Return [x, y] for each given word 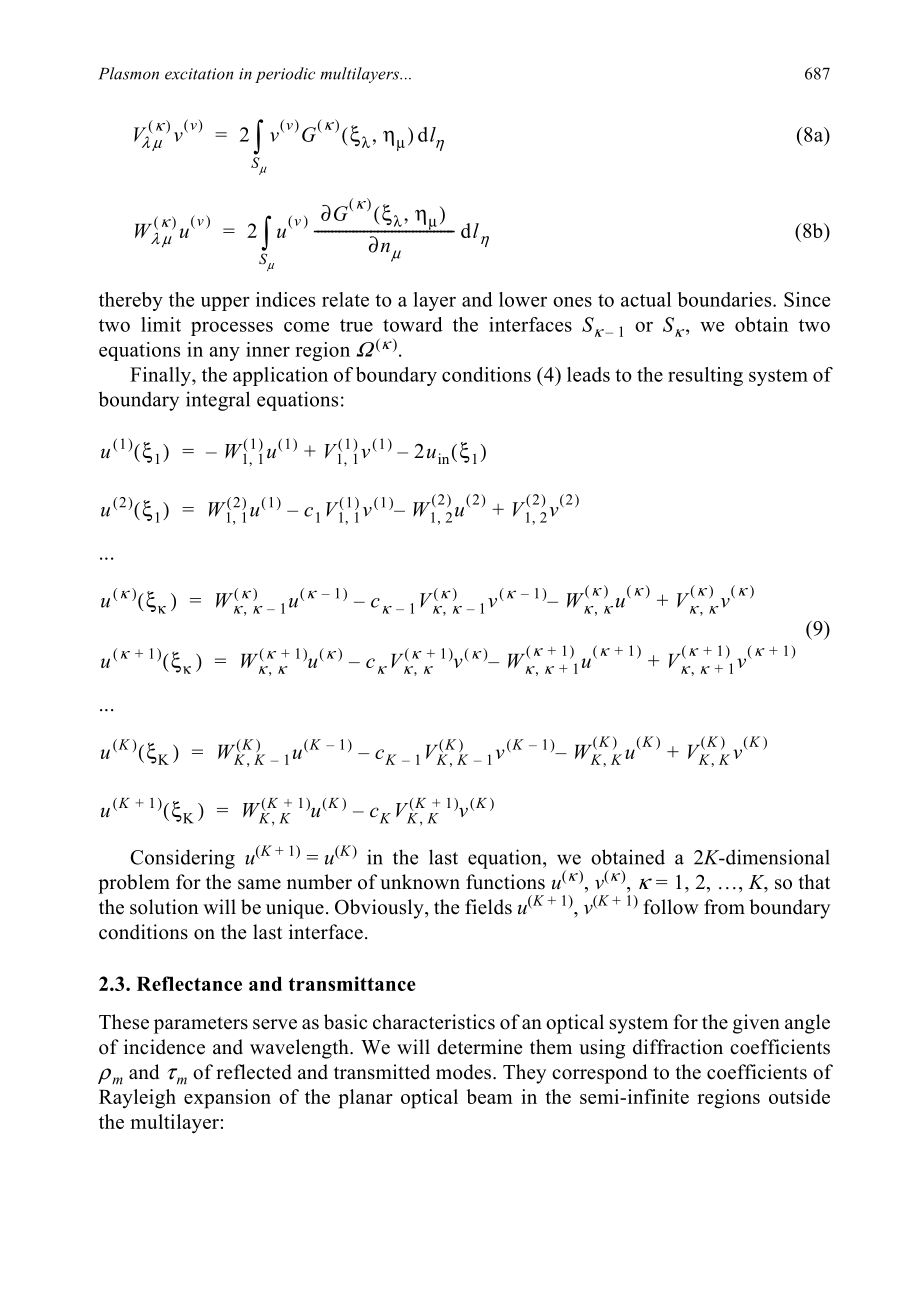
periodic [285, 75]
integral [218, 401]
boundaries [726, 299]
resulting [705, 376]
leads [588, 374]
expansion [227, 1099]
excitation [199, 74]
